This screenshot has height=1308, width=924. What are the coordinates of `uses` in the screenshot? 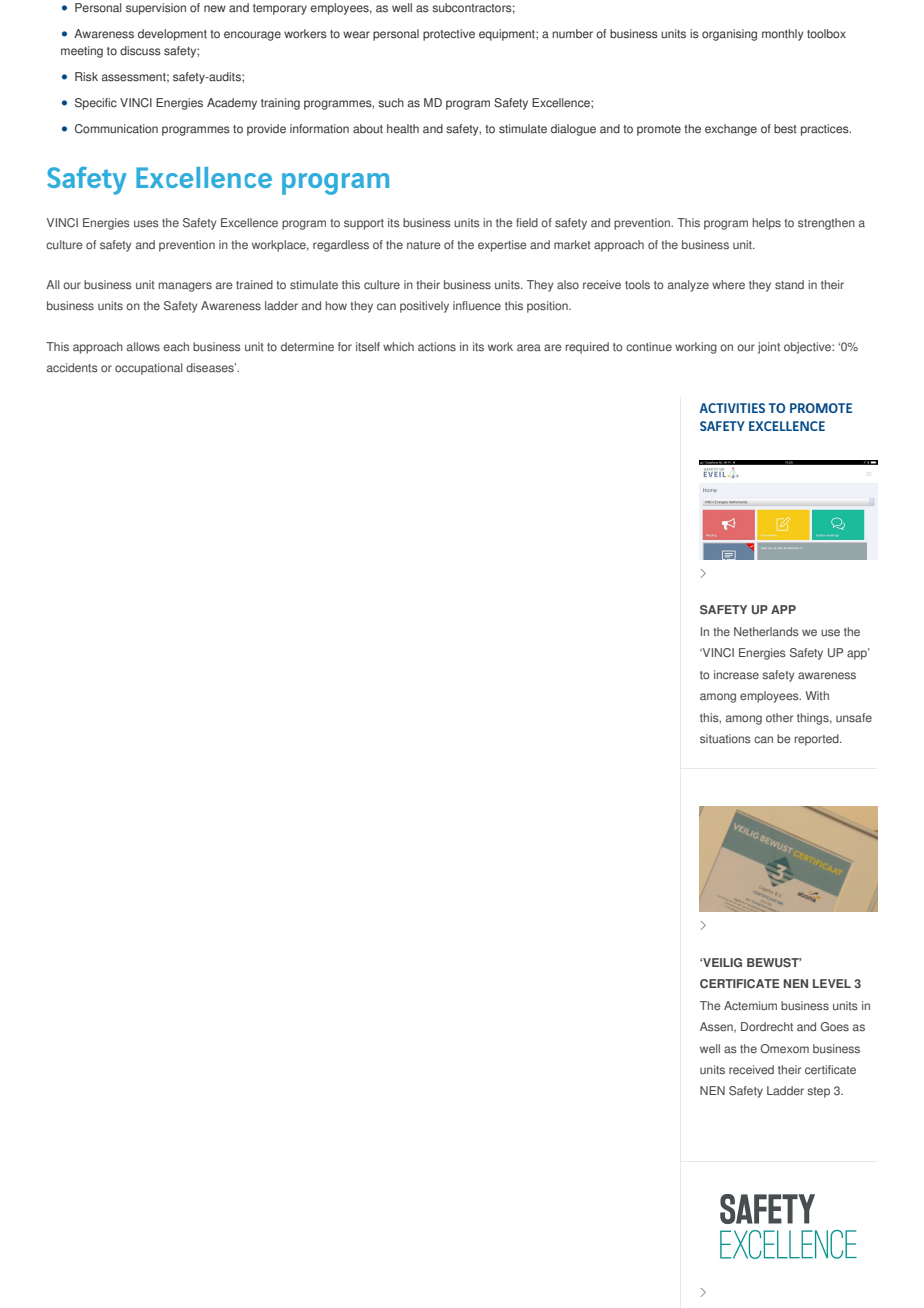 It's located at (146, 224).
